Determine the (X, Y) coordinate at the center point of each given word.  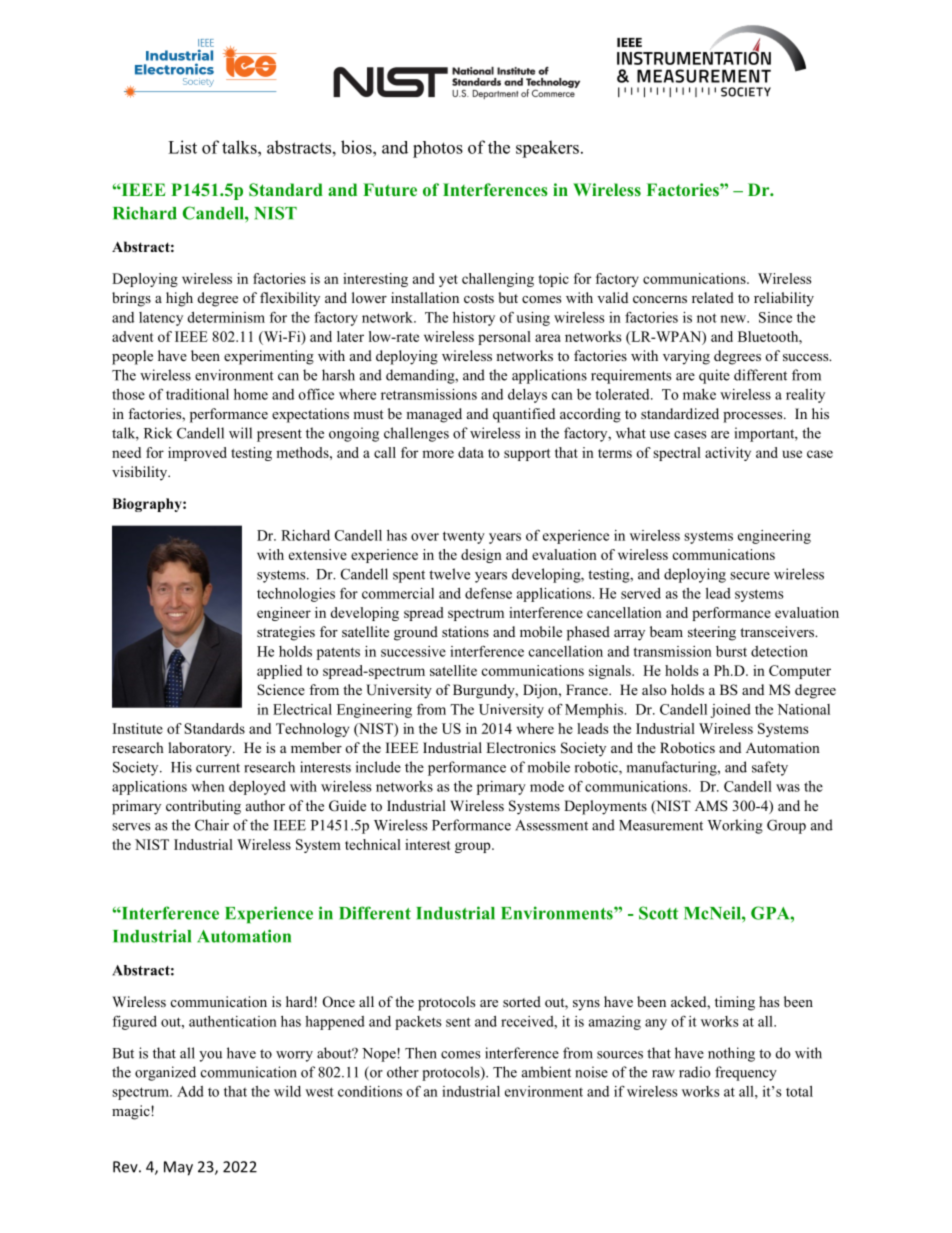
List (182, 147)
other (403, 1072)
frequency (746, 1073)
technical (373, 844)
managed (434, 415)
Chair (212, 825)
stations (465, 631)
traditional (197, 394)
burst (731, 651)
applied (279, 672)
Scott (658, 913)
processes (754, 417)
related (713, 297)
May (178, 1168)
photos (438, 149)
